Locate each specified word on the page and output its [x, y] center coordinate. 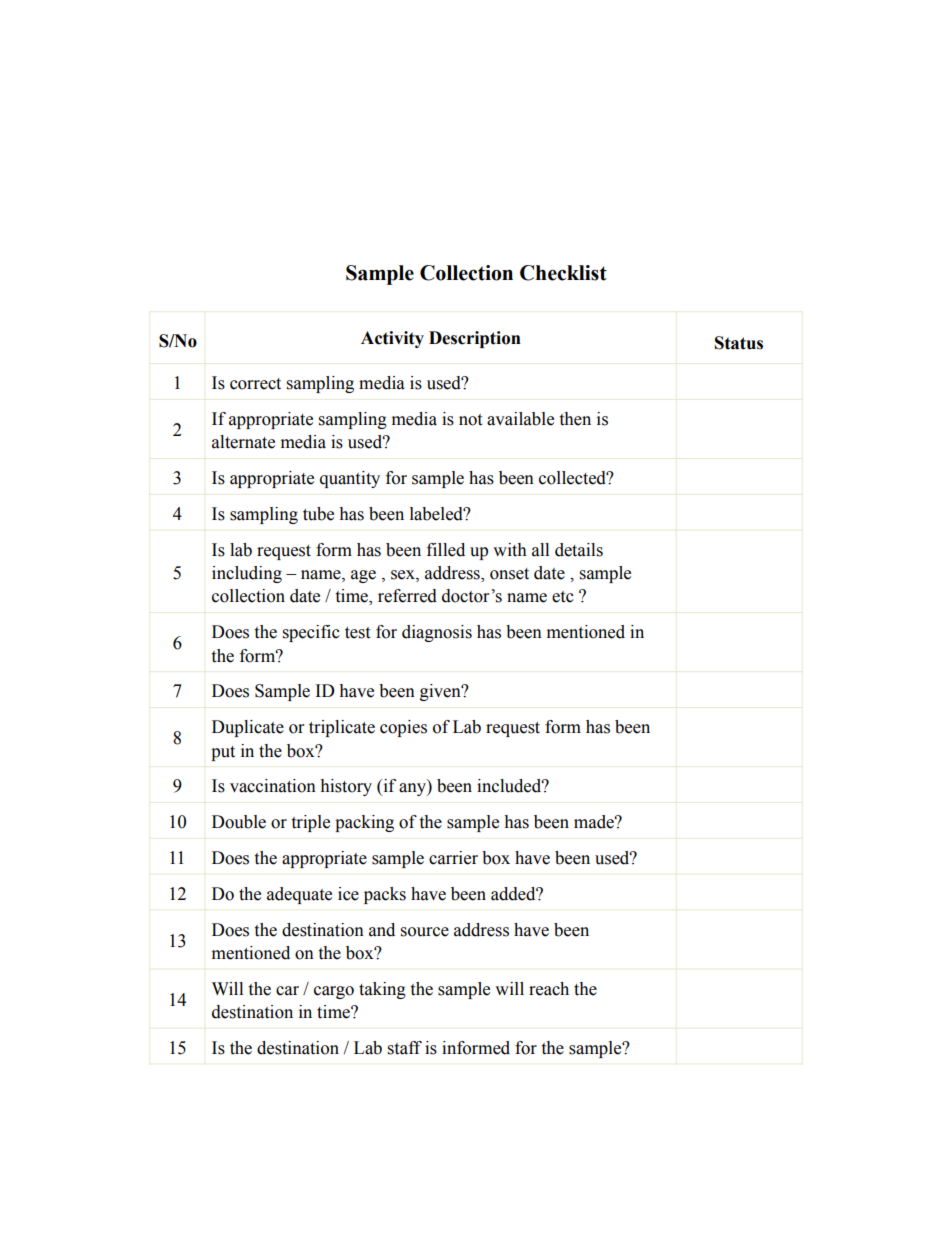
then [575, 419]
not [470, 420]
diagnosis [437, 633]
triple [310, 823]
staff [405, 1048]
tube [318, 514]
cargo [334, 992]
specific [311, 633]
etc [563, 597]
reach [549, 989]
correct [255, 384]
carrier [453, 858]
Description [475, 339]
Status [739, 343]
